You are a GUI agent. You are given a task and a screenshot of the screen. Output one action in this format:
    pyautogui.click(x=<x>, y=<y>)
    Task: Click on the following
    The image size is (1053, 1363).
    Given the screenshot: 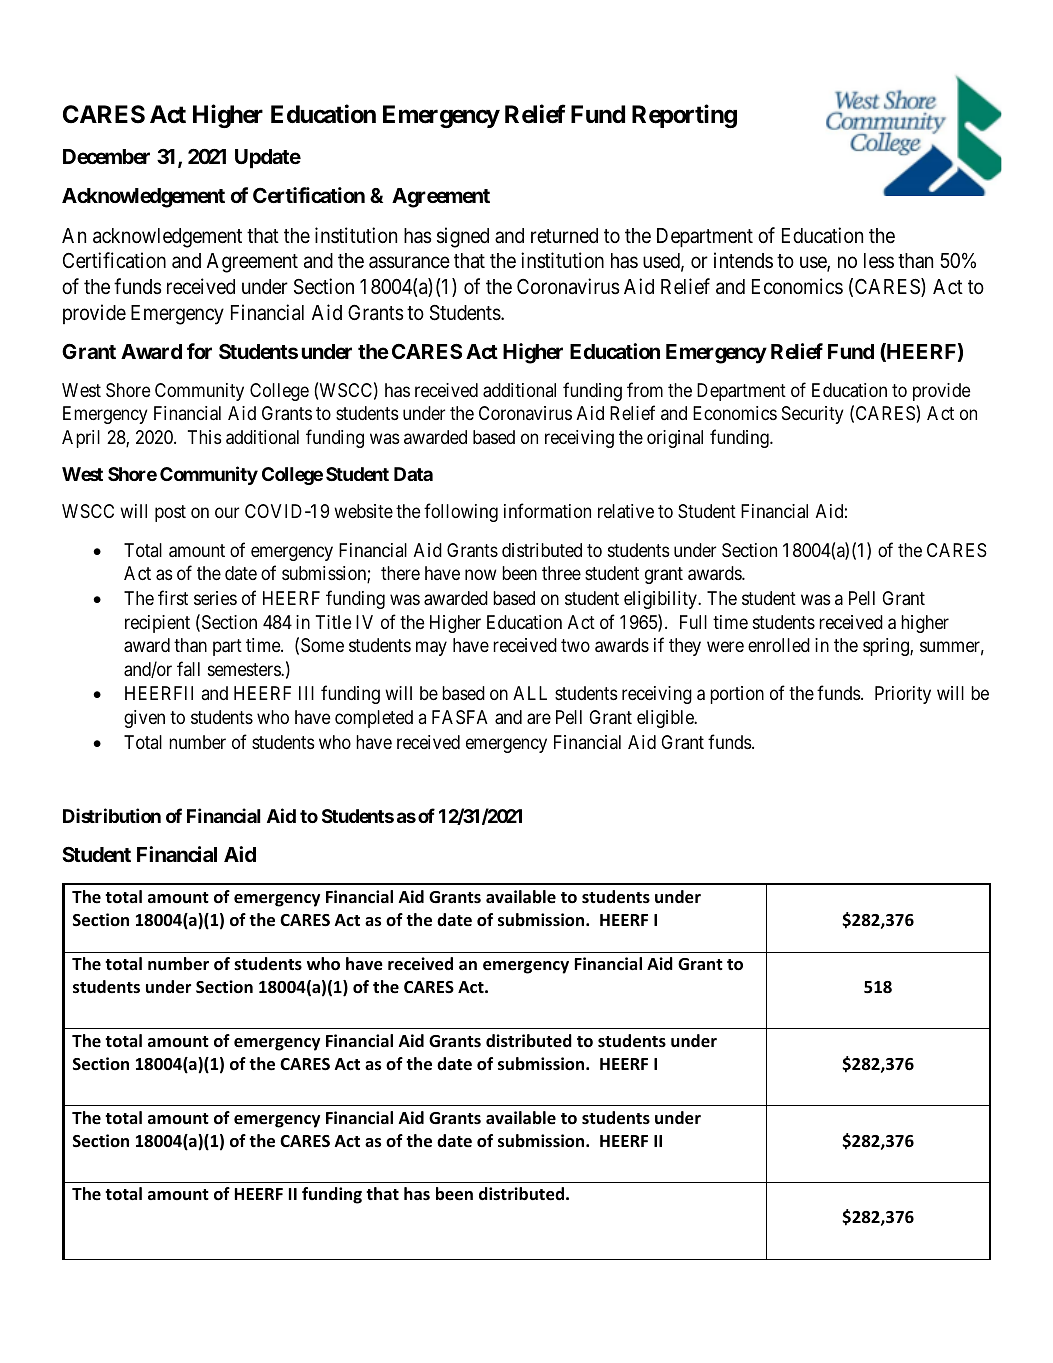 What is the action you would take?
    pyautogui.click(x=461, y=512)
